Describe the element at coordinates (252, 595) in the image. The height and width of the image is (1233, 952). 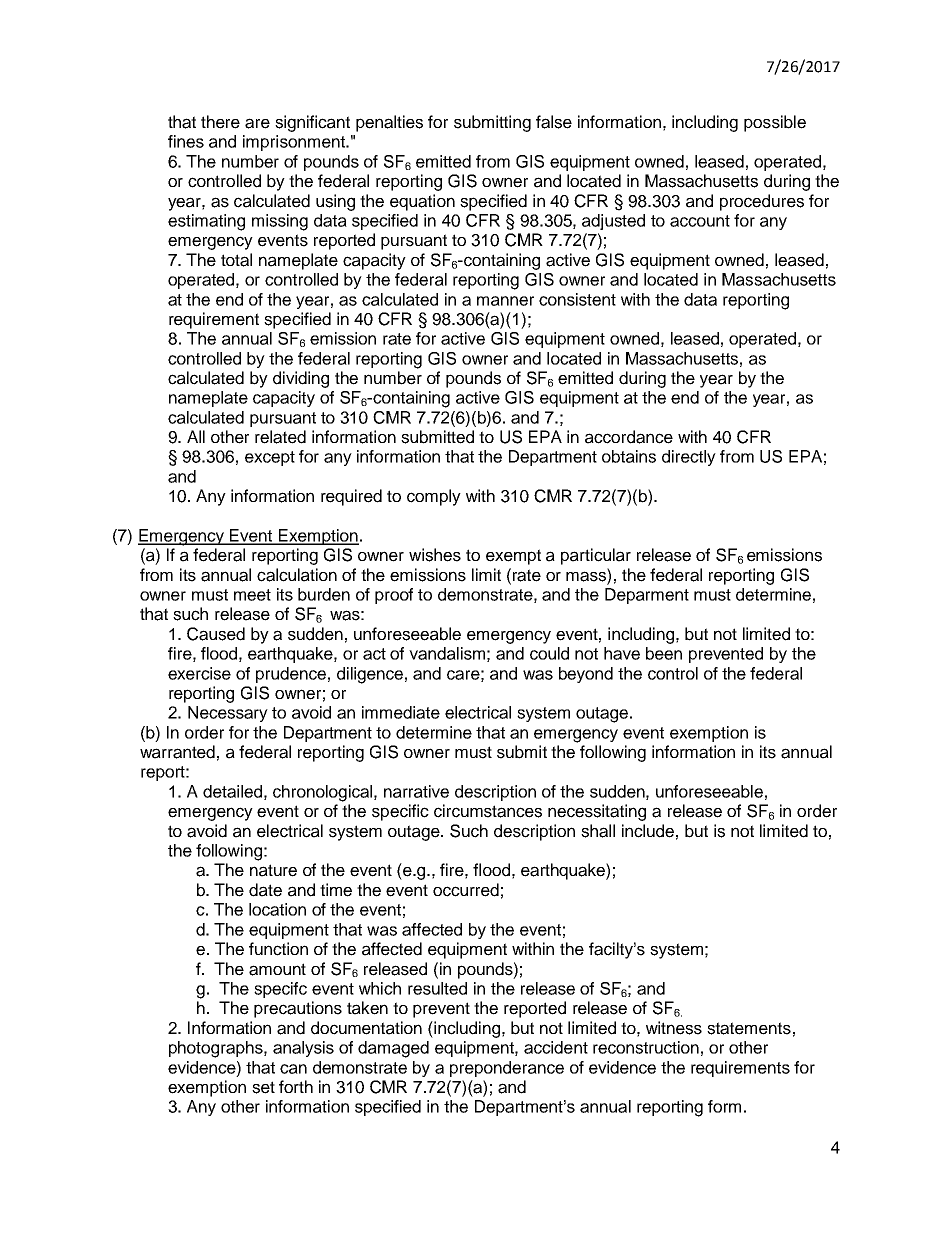
I see `meet` at that location.
